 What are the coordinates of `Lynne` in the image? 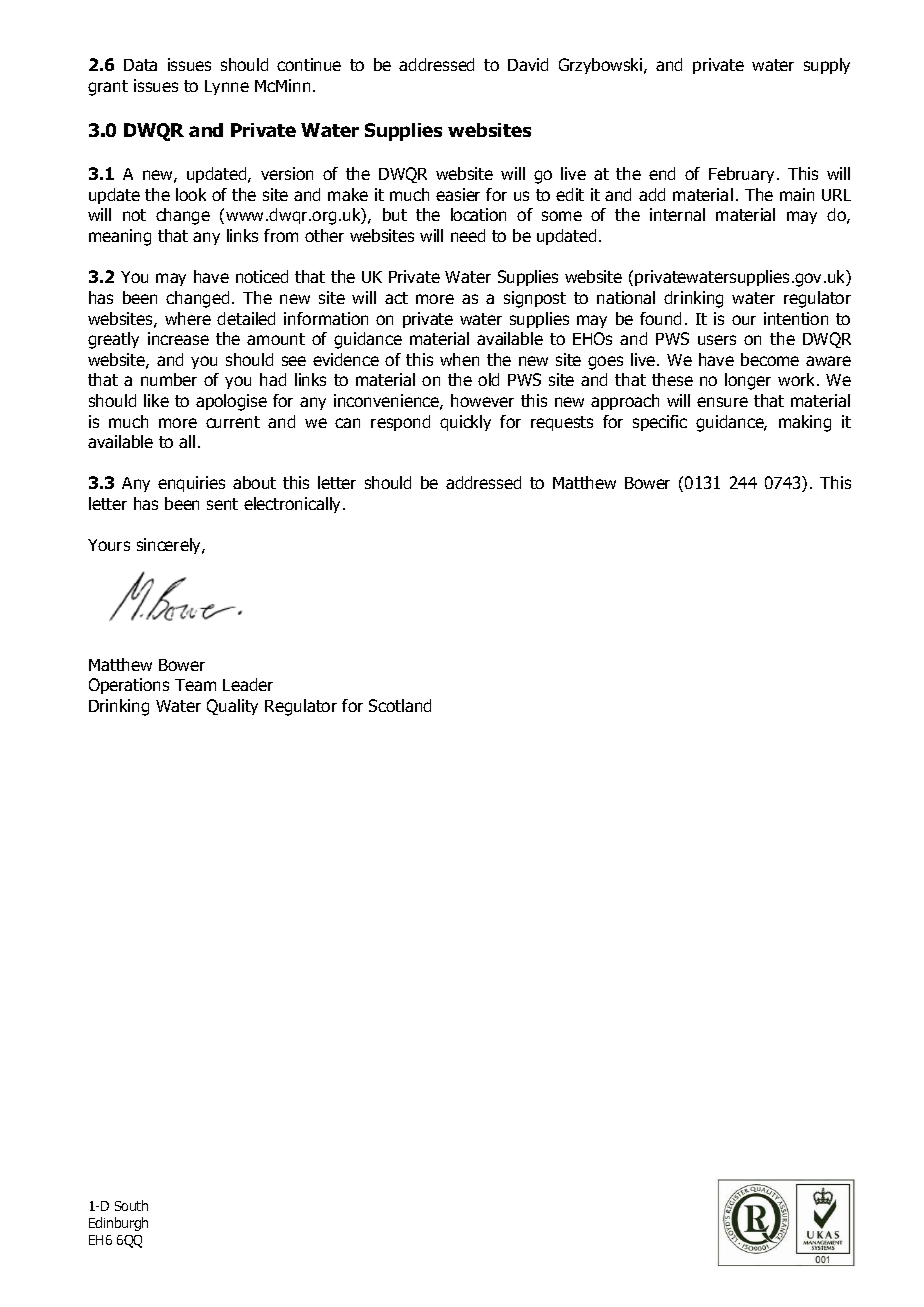 It's located at (227, 87).
